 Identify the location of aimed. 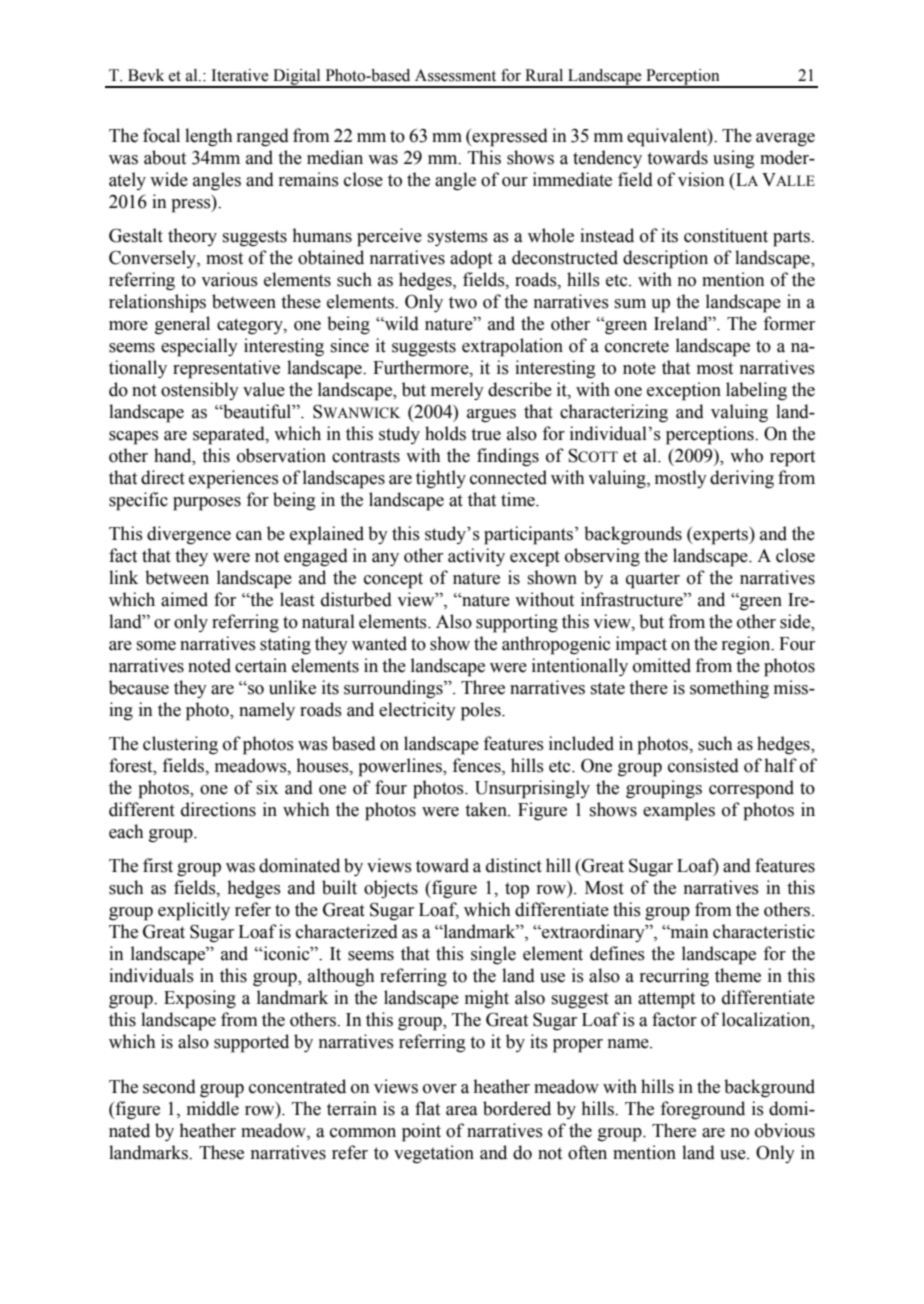
(184, 599).
